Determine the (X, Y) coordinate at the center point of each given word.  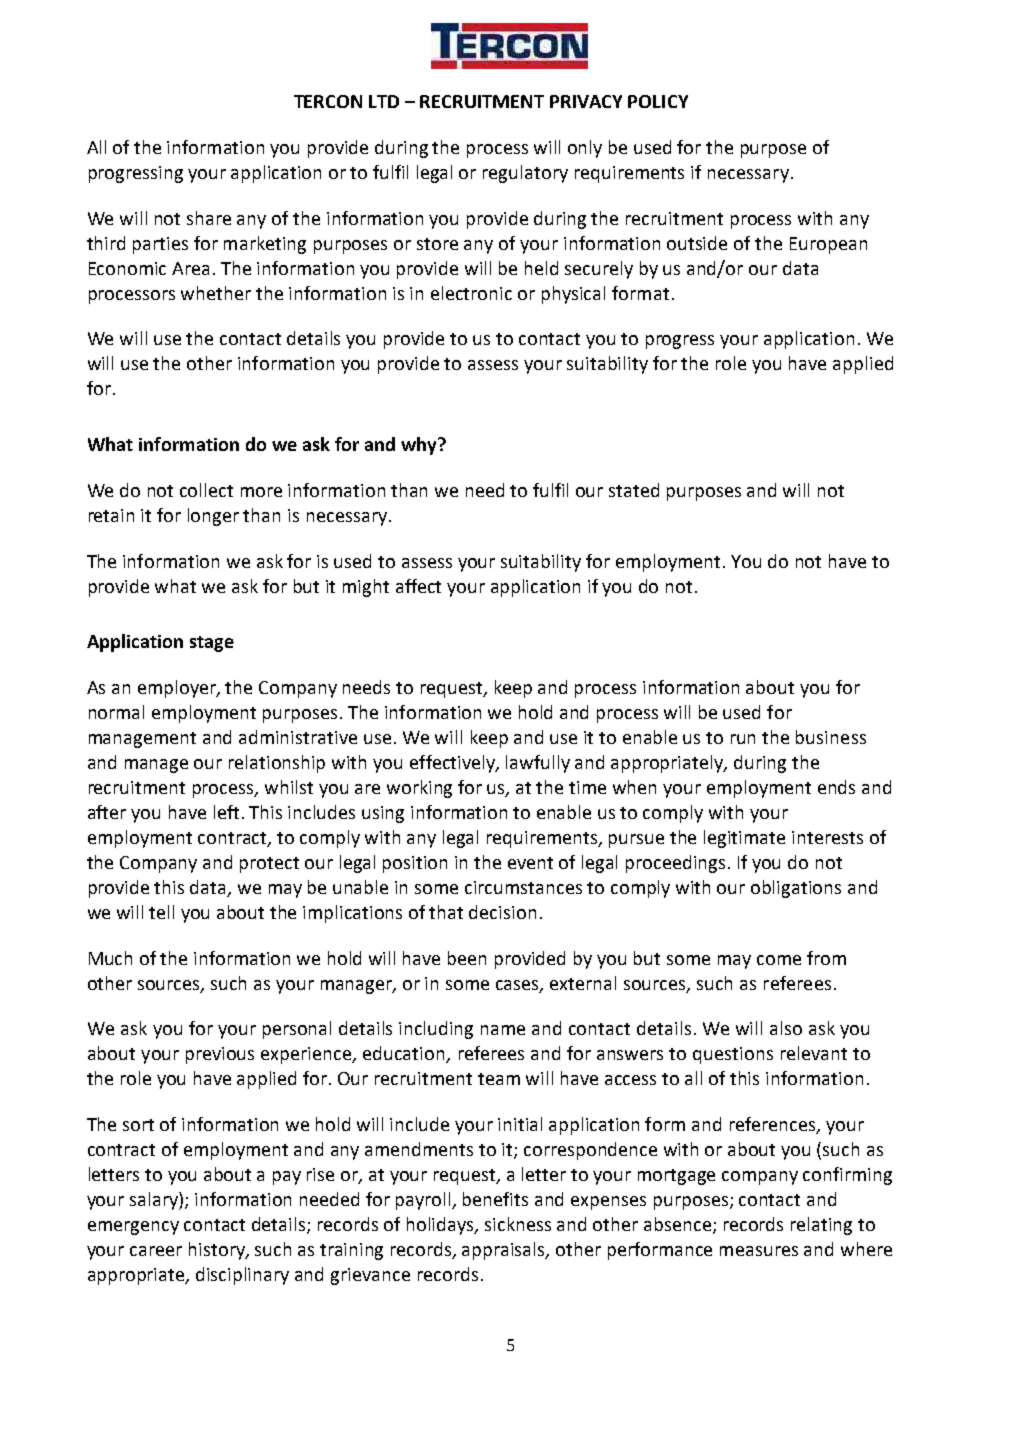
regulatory (525, 174)
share (209, 218)
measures (759, 1251)
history (218, 1251)
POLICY (658, 101)
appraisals (505, 1251)
